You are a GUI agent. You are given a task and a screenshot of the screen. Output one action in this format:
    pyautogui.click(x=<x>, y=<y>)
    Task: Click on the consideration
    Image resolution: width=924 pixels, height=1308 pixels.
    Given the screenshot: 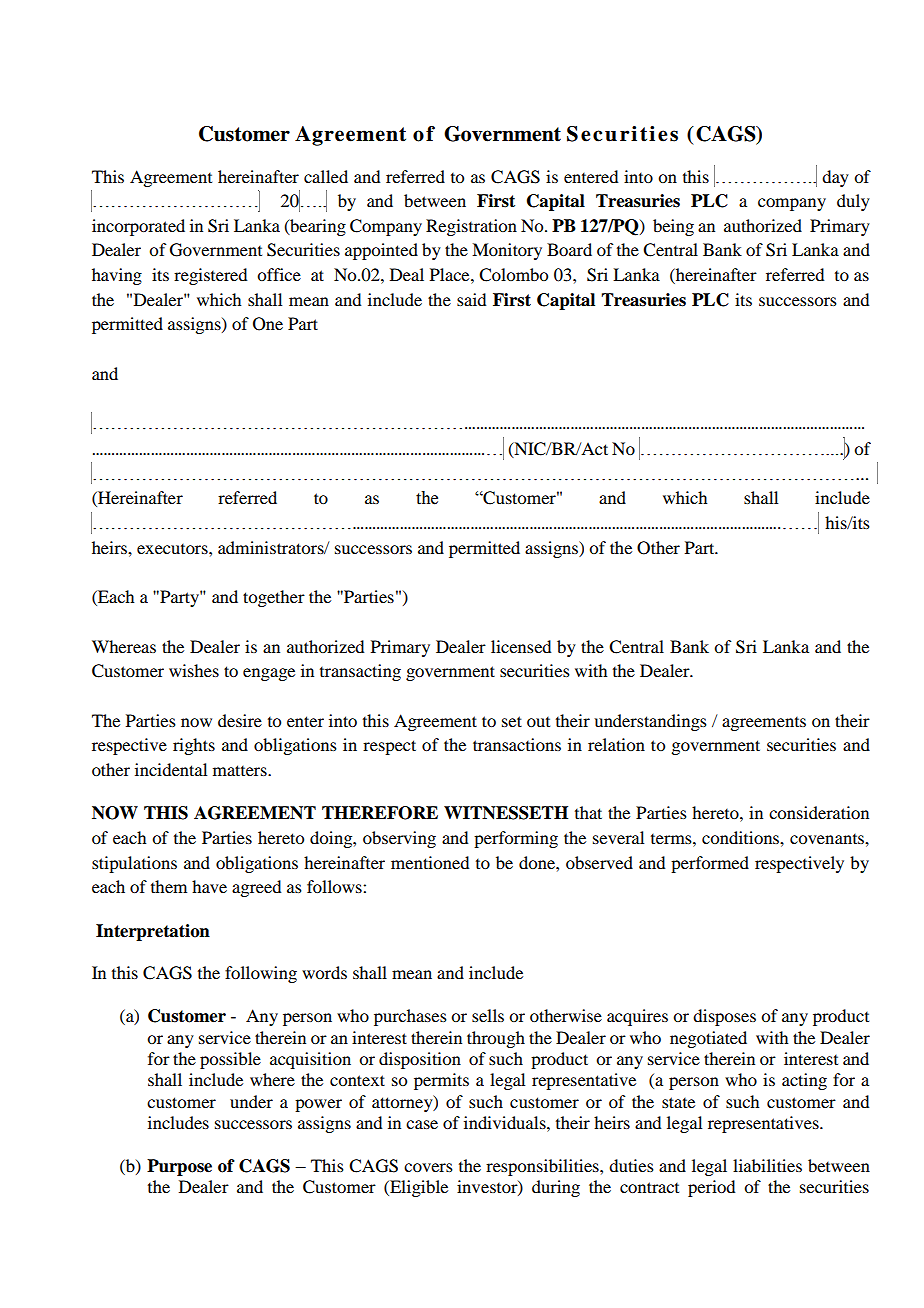 What is the action you would take?
    pyautogui.click(x=819, y=812)
